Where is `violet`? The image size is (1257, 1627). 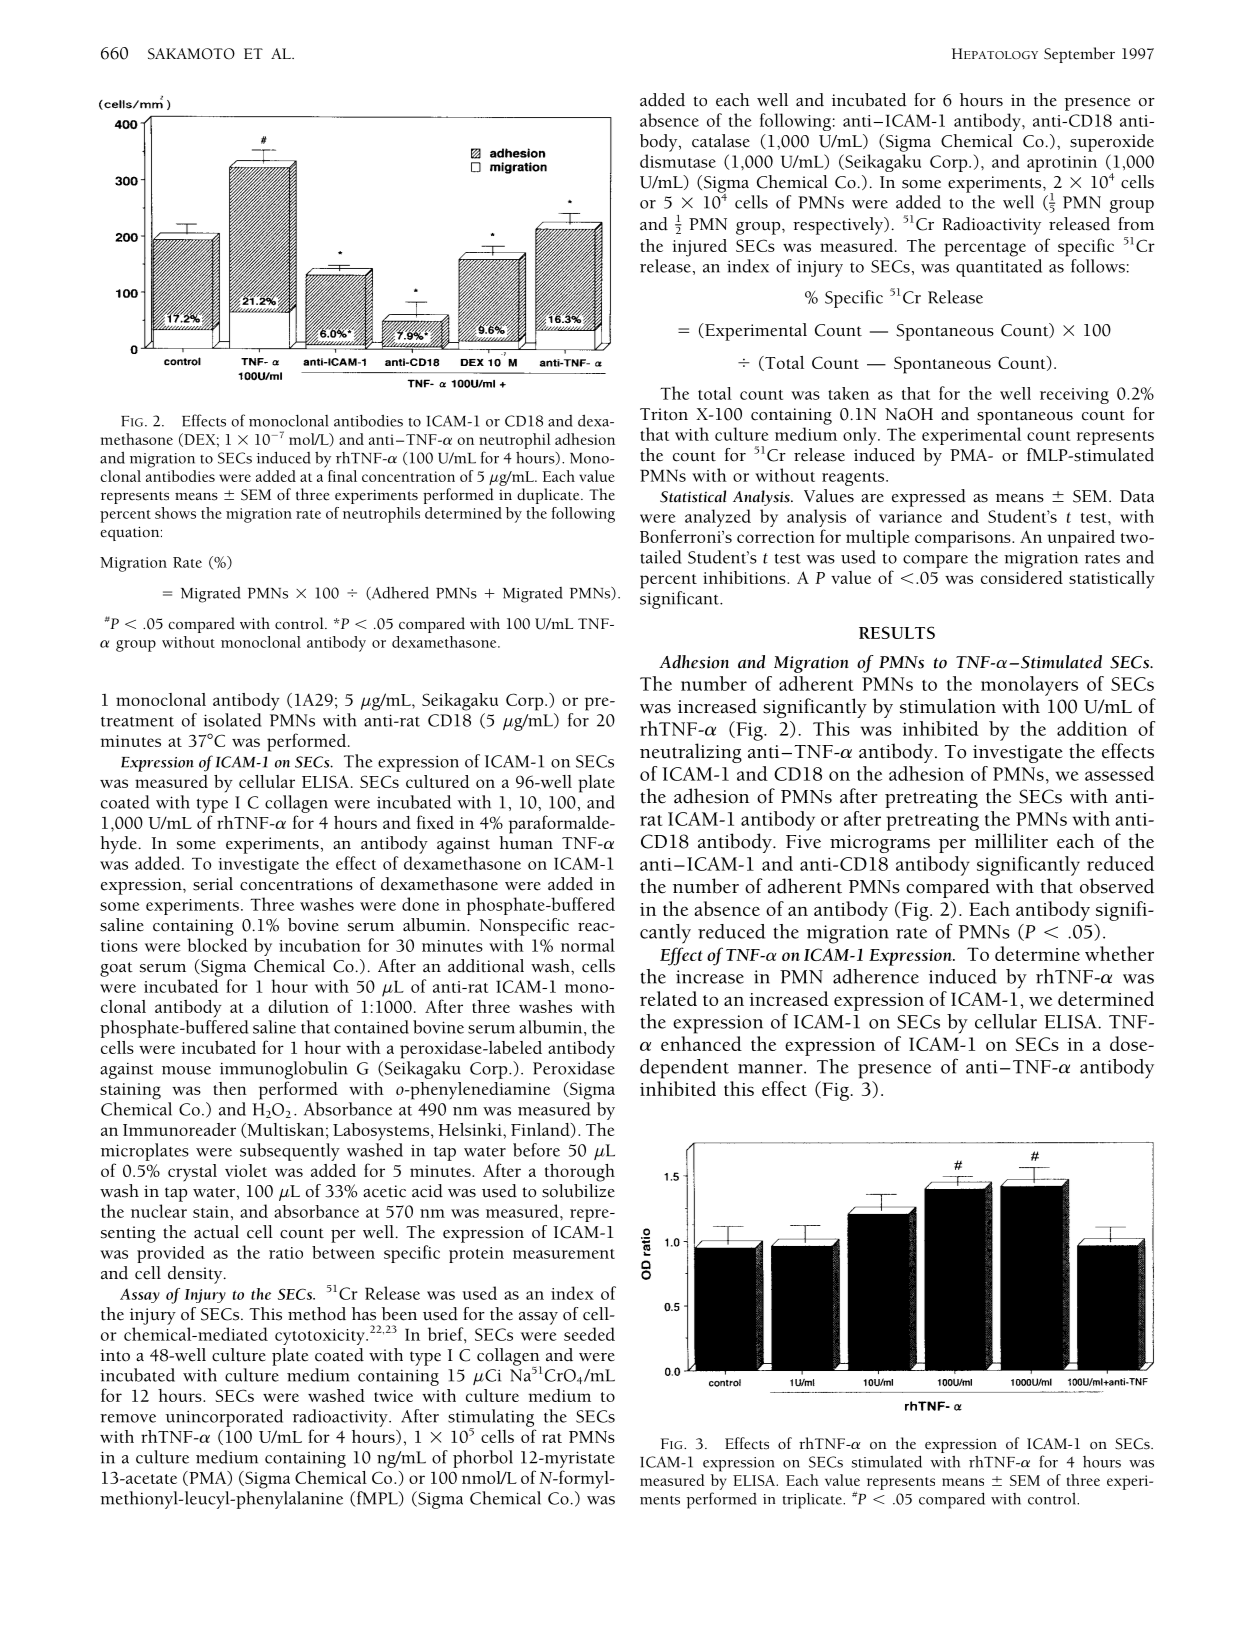
violet is located at coordinates (246, 1170).
